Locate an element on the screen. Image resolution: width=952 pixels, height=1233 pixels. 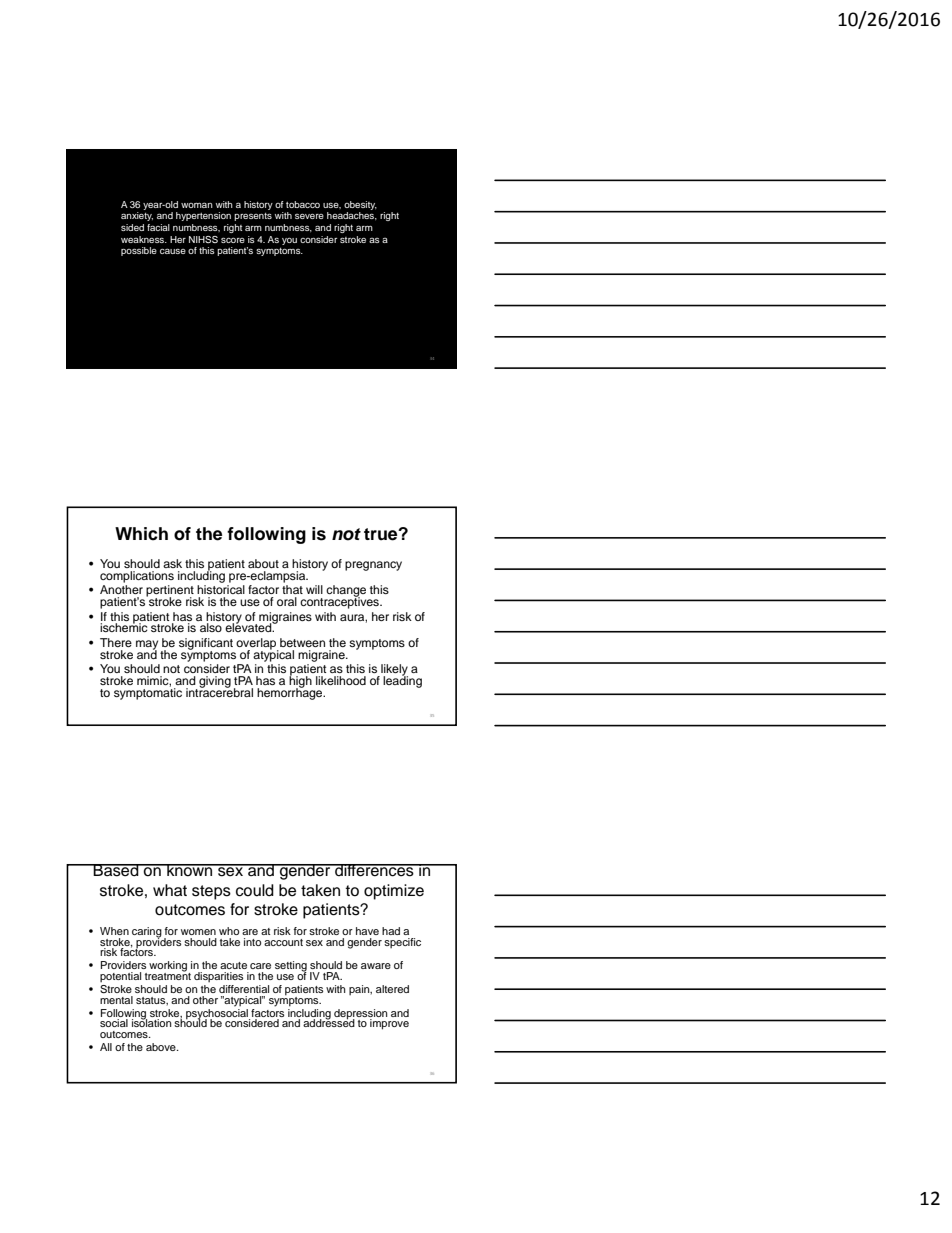
above is located at coordinates (162, 1047).
